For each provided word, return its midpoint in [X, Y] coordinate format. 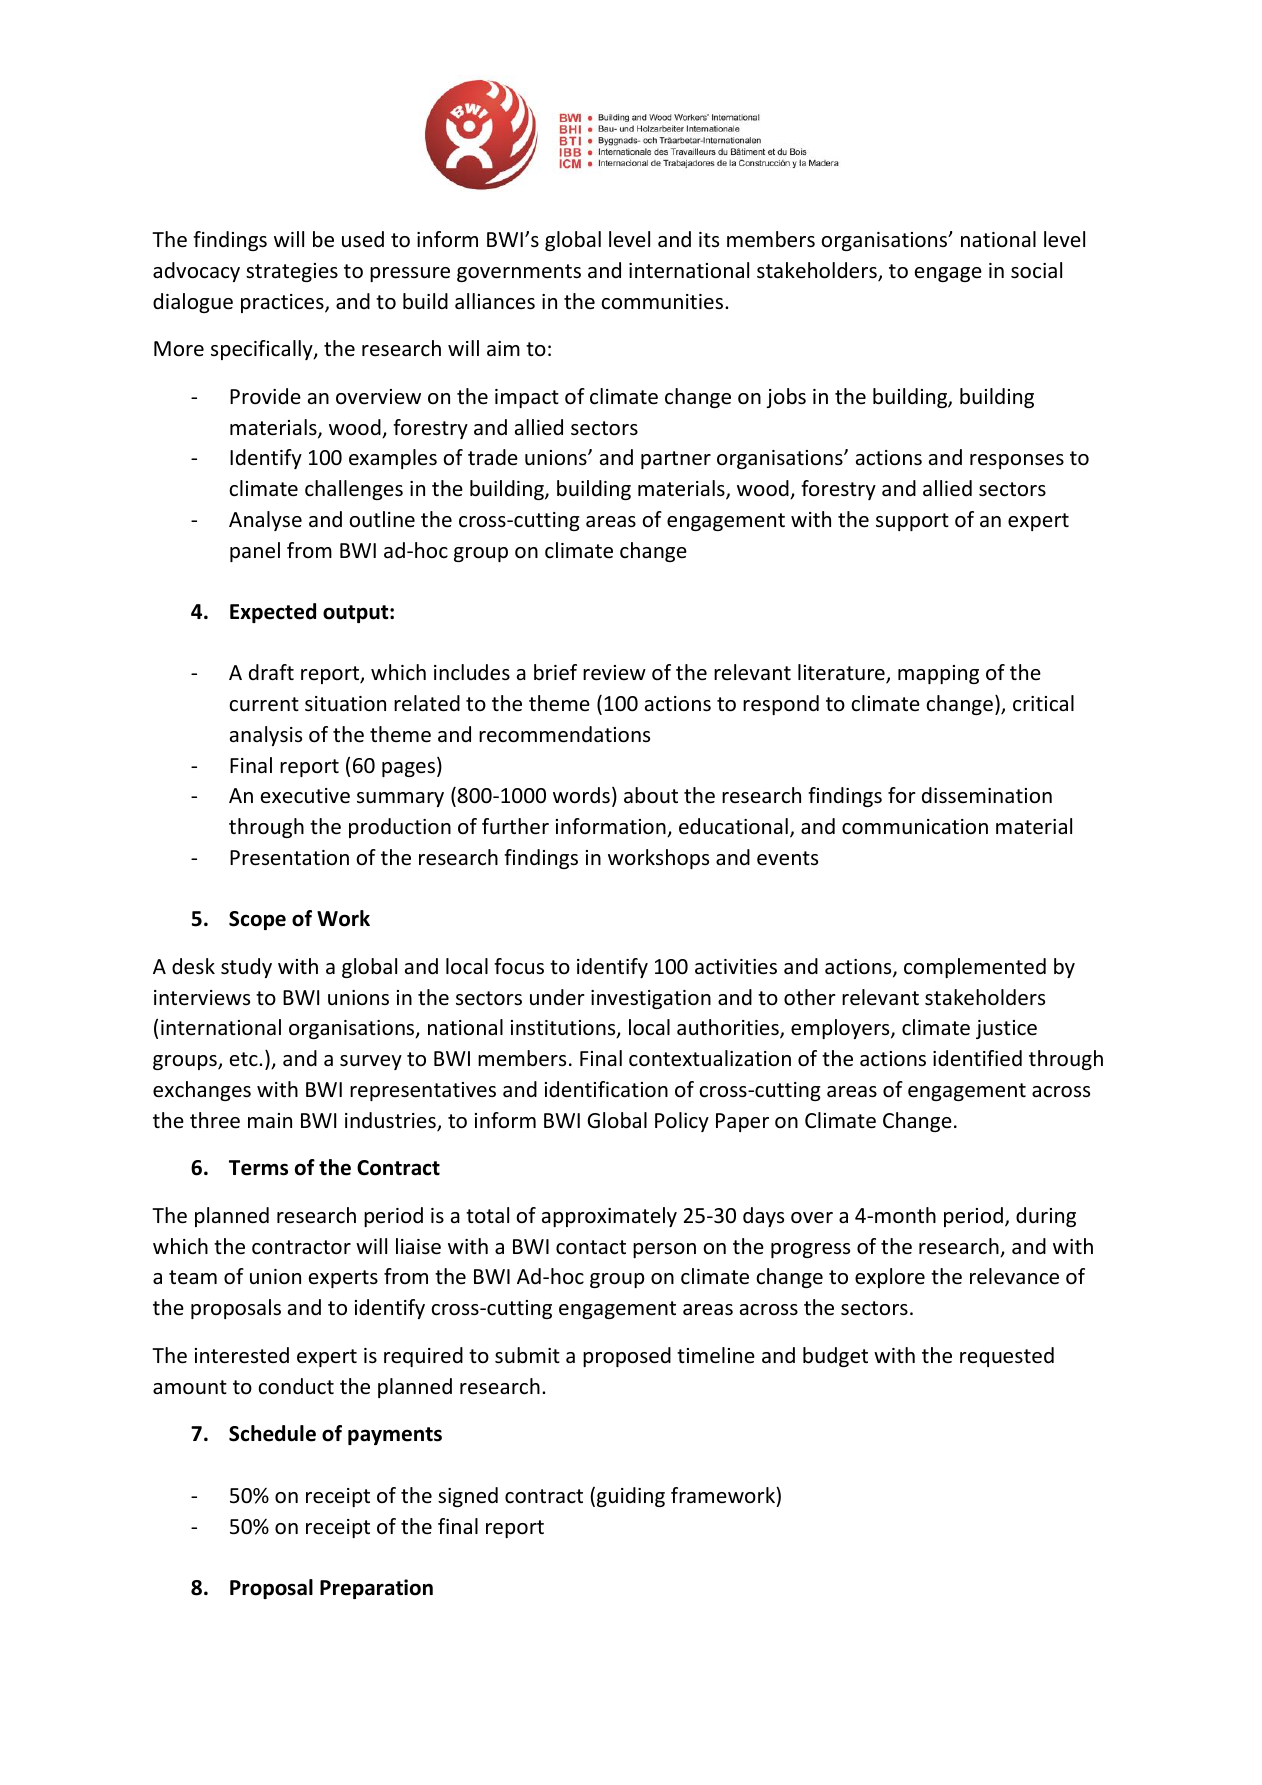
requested [1007, 1357]
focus [519, 966]
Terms [258, 1168]
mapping [938, 674]
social [1036, 270]
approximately [609, 1217]
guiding [631, 1497]
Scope [257, 920]
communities [663, 302]
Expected [273, 613]
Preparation [376, 1589]
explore [890, 1278]
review [614, 673]
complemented [975, 968]
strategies [292, 272]
